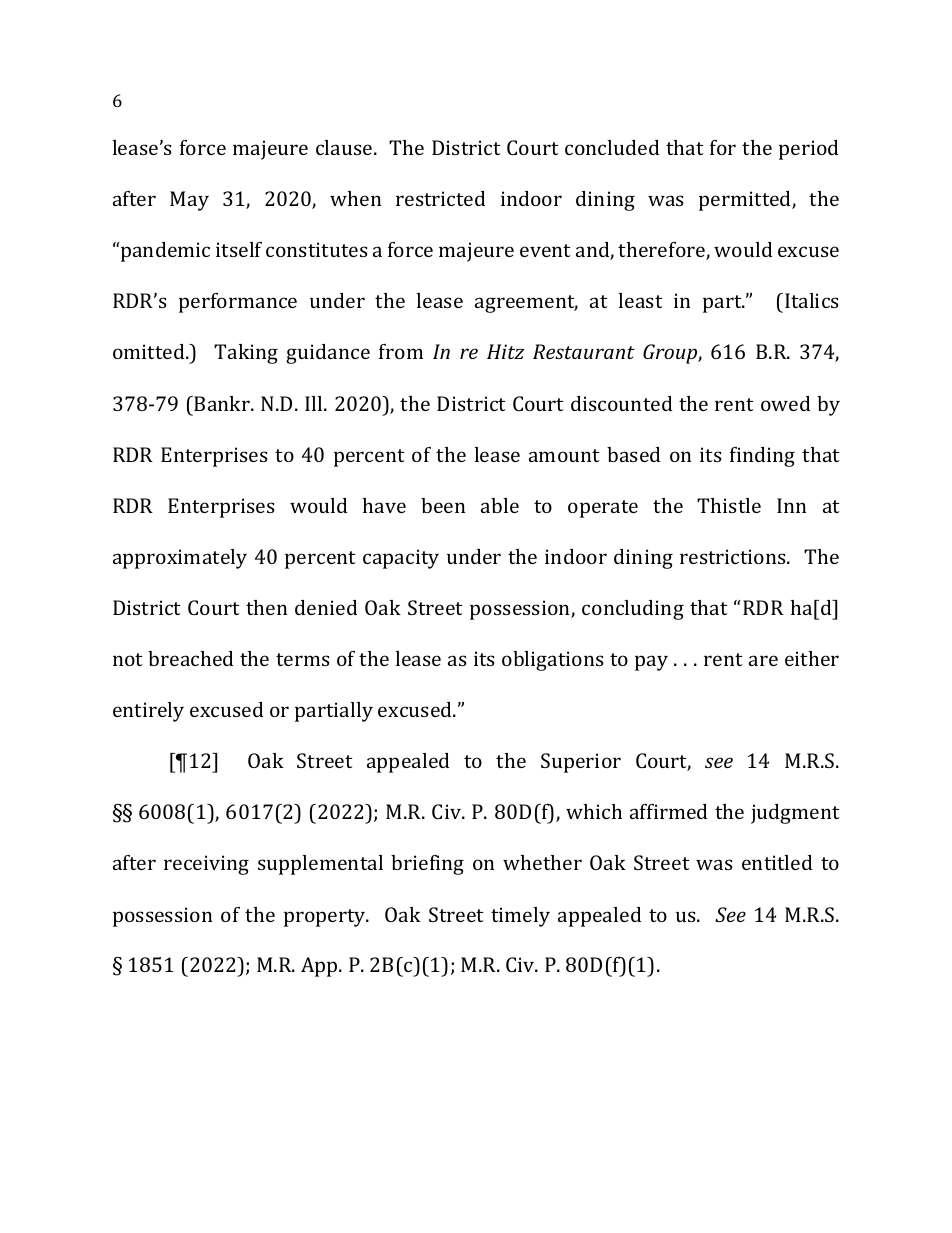 This screenshot has height=1233, width=952. I want to click on restricted, so click(440, 198).
